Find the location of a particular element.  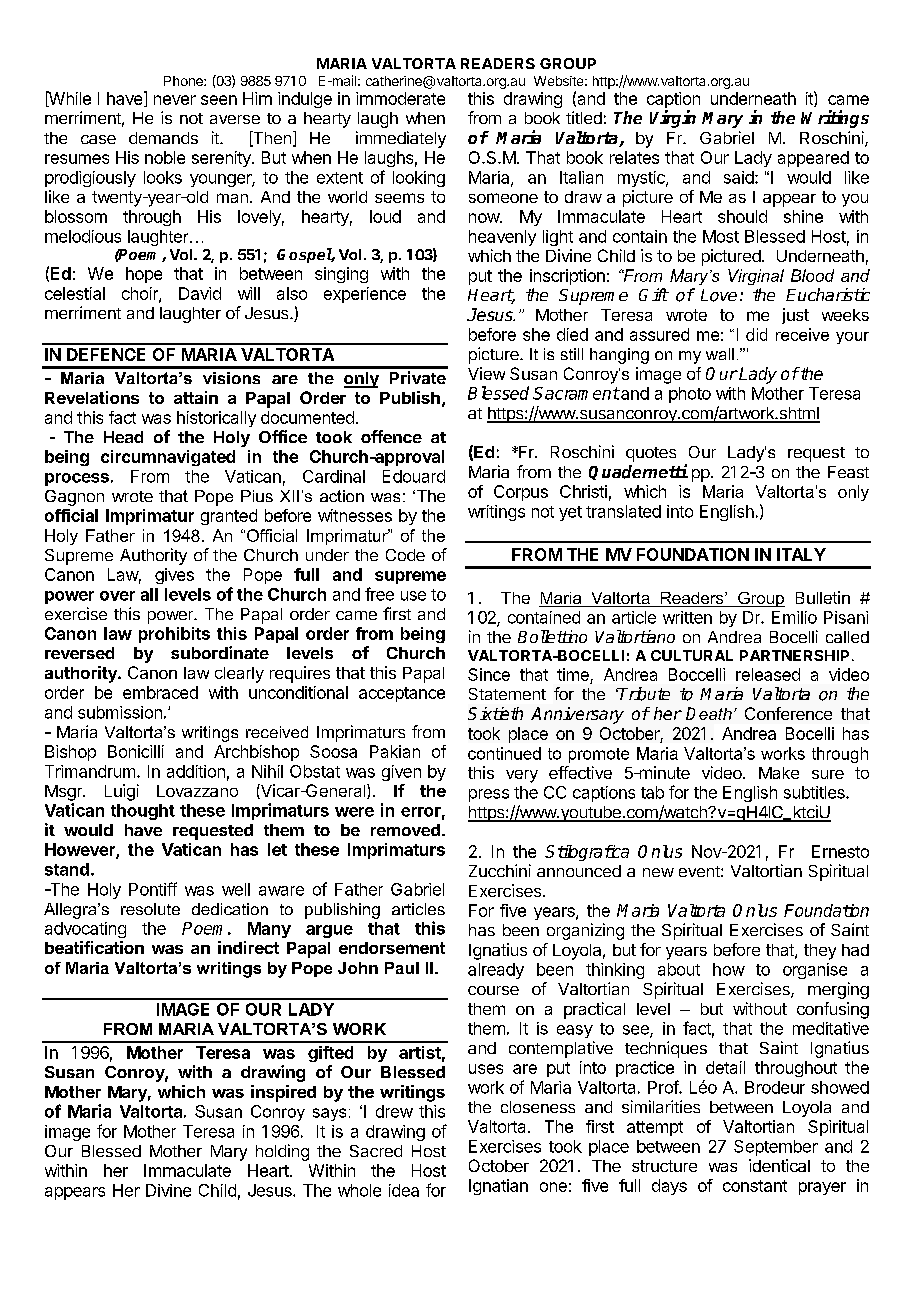

Pontiff is located at coordinates (153, 889).
